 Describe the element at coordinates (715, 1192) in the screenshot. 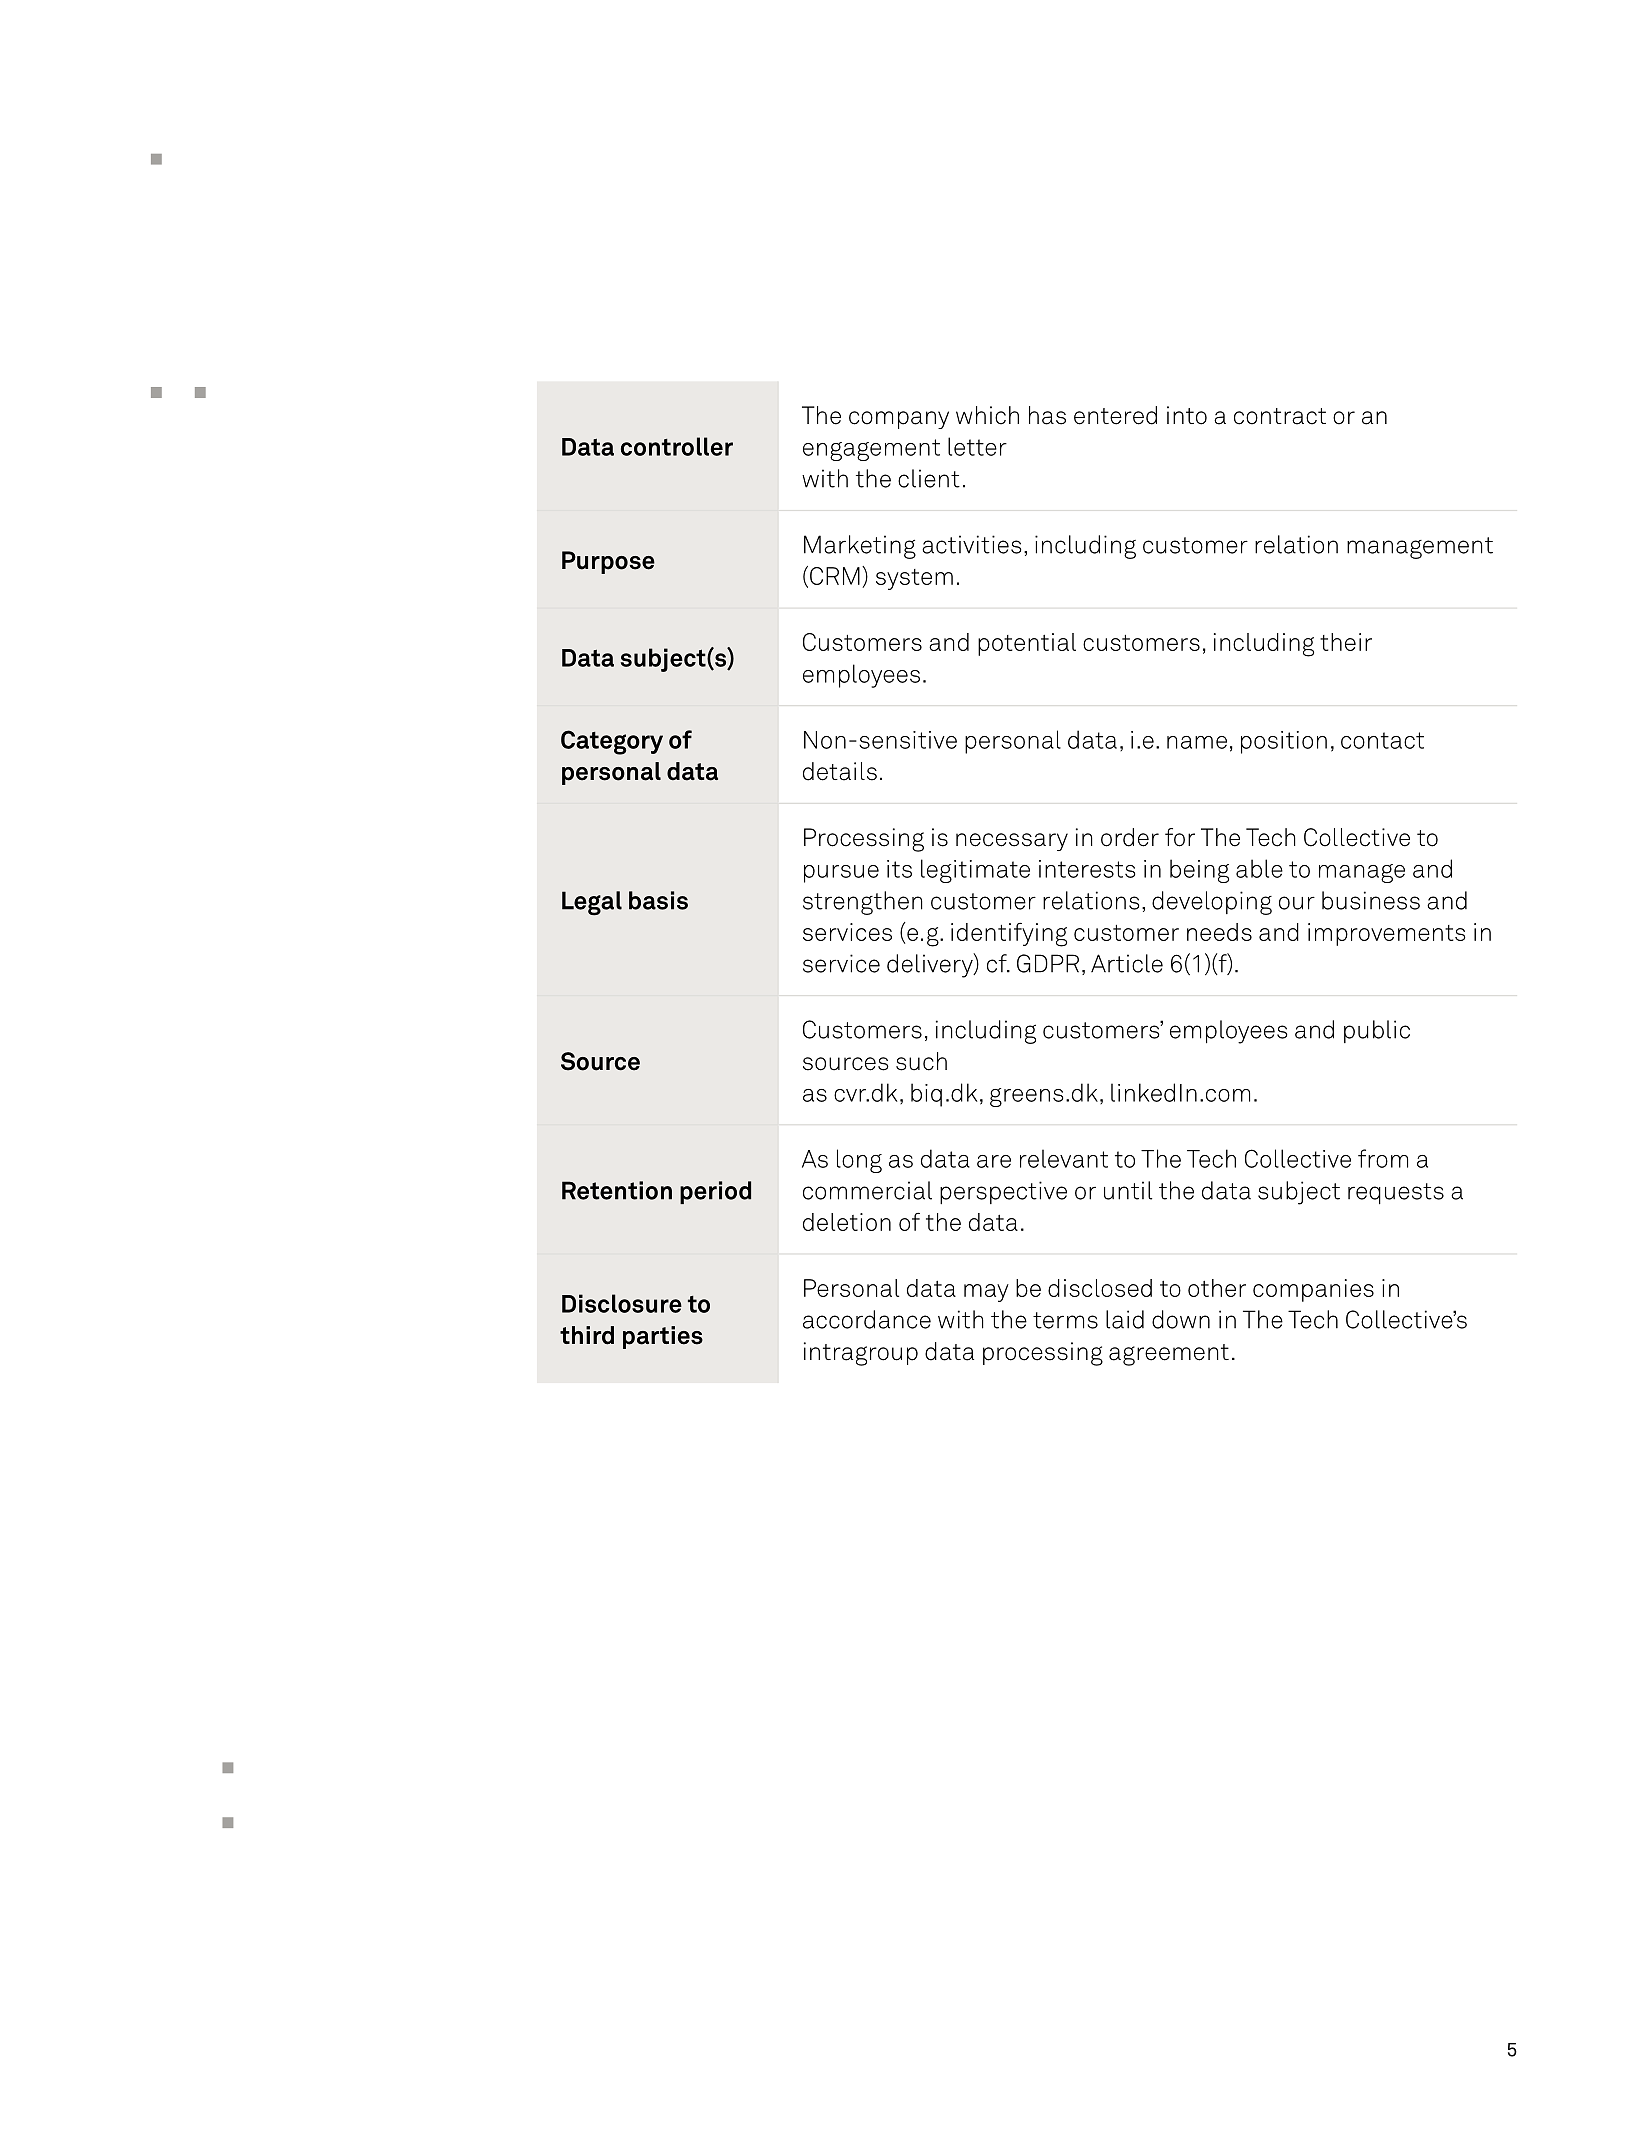

I see `period` at that location.
